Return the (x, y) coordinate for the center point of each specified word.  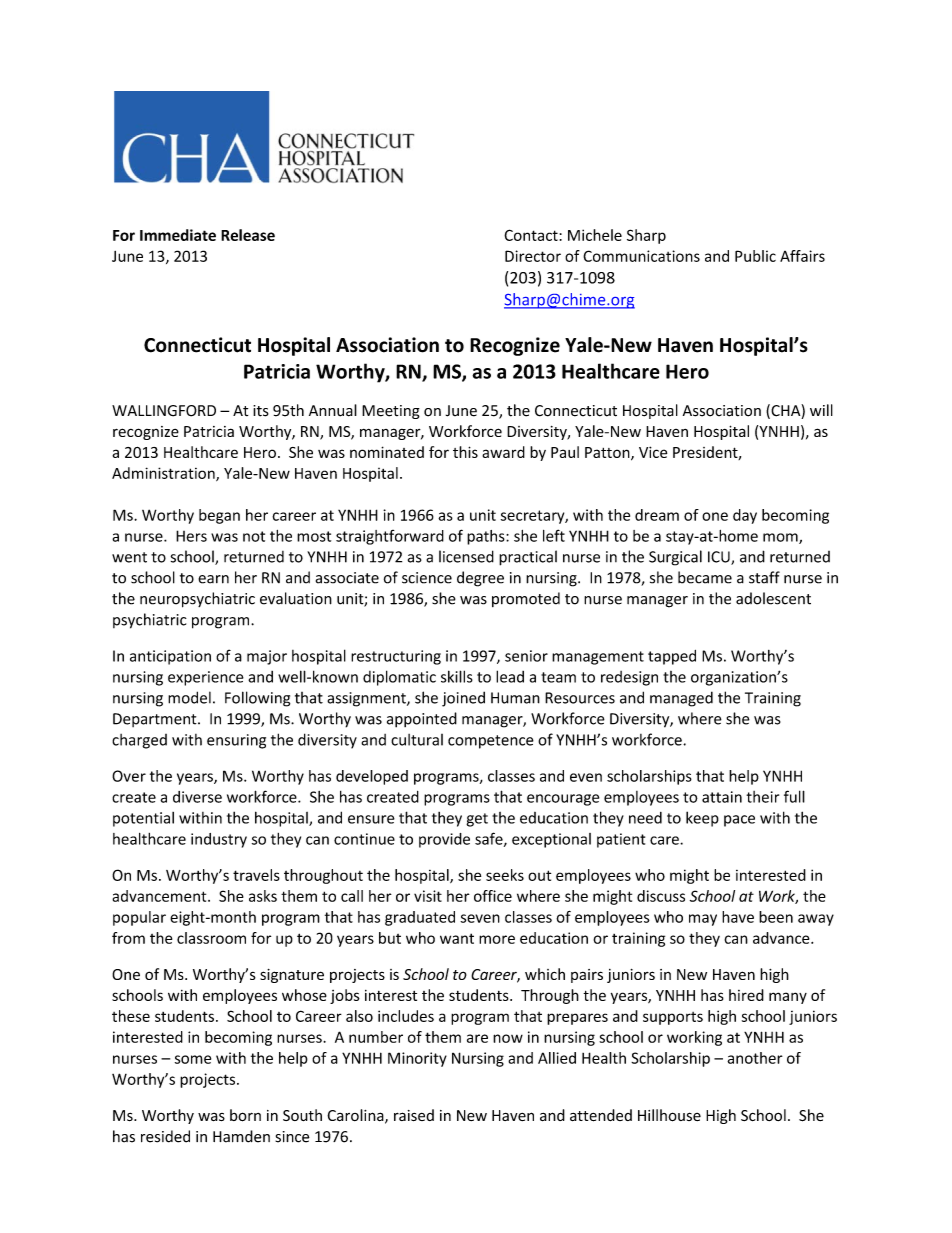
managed (681, 699)
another (755, 1058)
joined (463, 699)
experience (206, 678)
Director (533, 256)
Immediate (178, 235)
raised (414, 1115)
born (245, 1115)
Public (755, 256)
